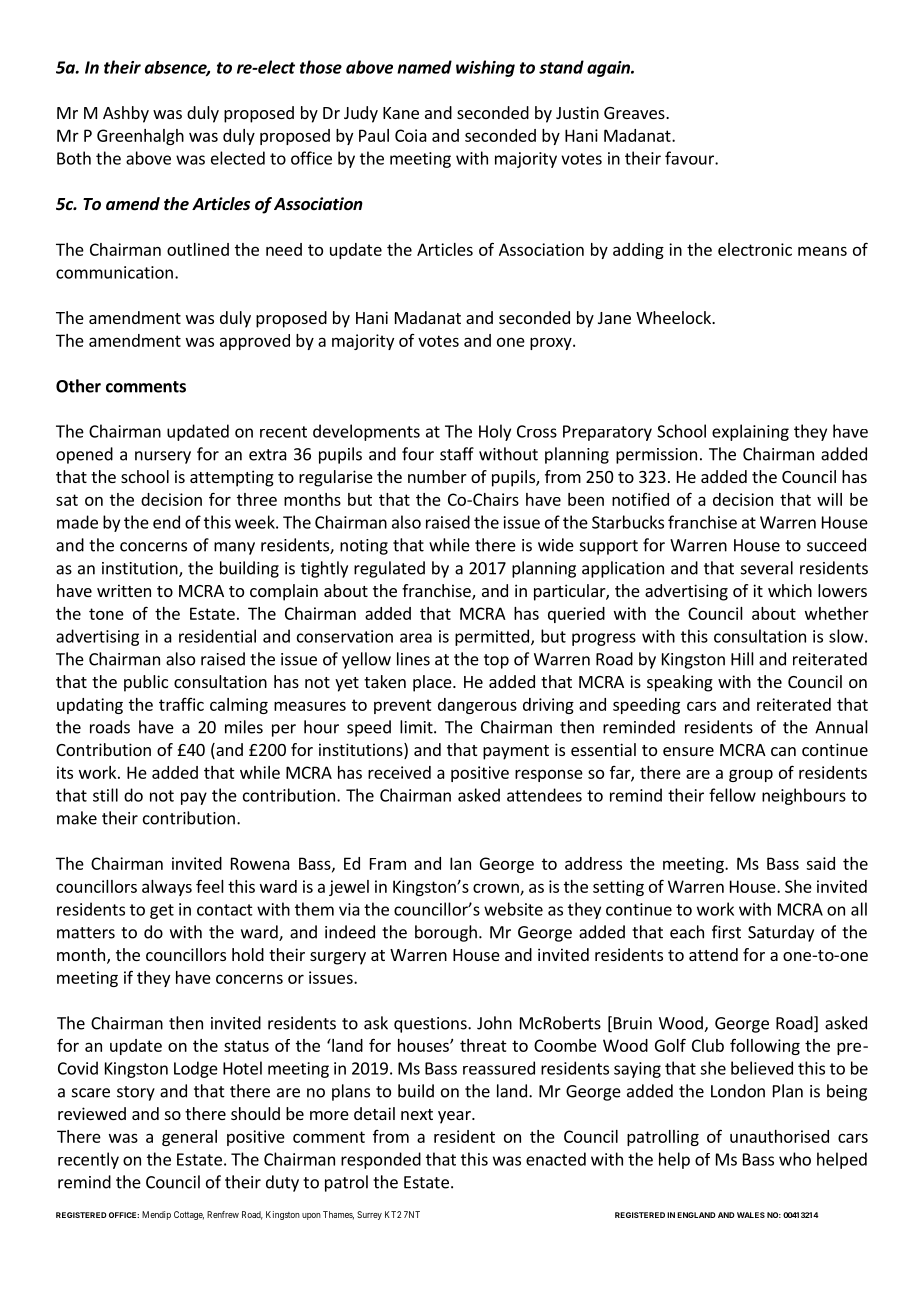  Describe the element at coordinates (495, 432) in the screenshot. I see `Holy` at that location.
